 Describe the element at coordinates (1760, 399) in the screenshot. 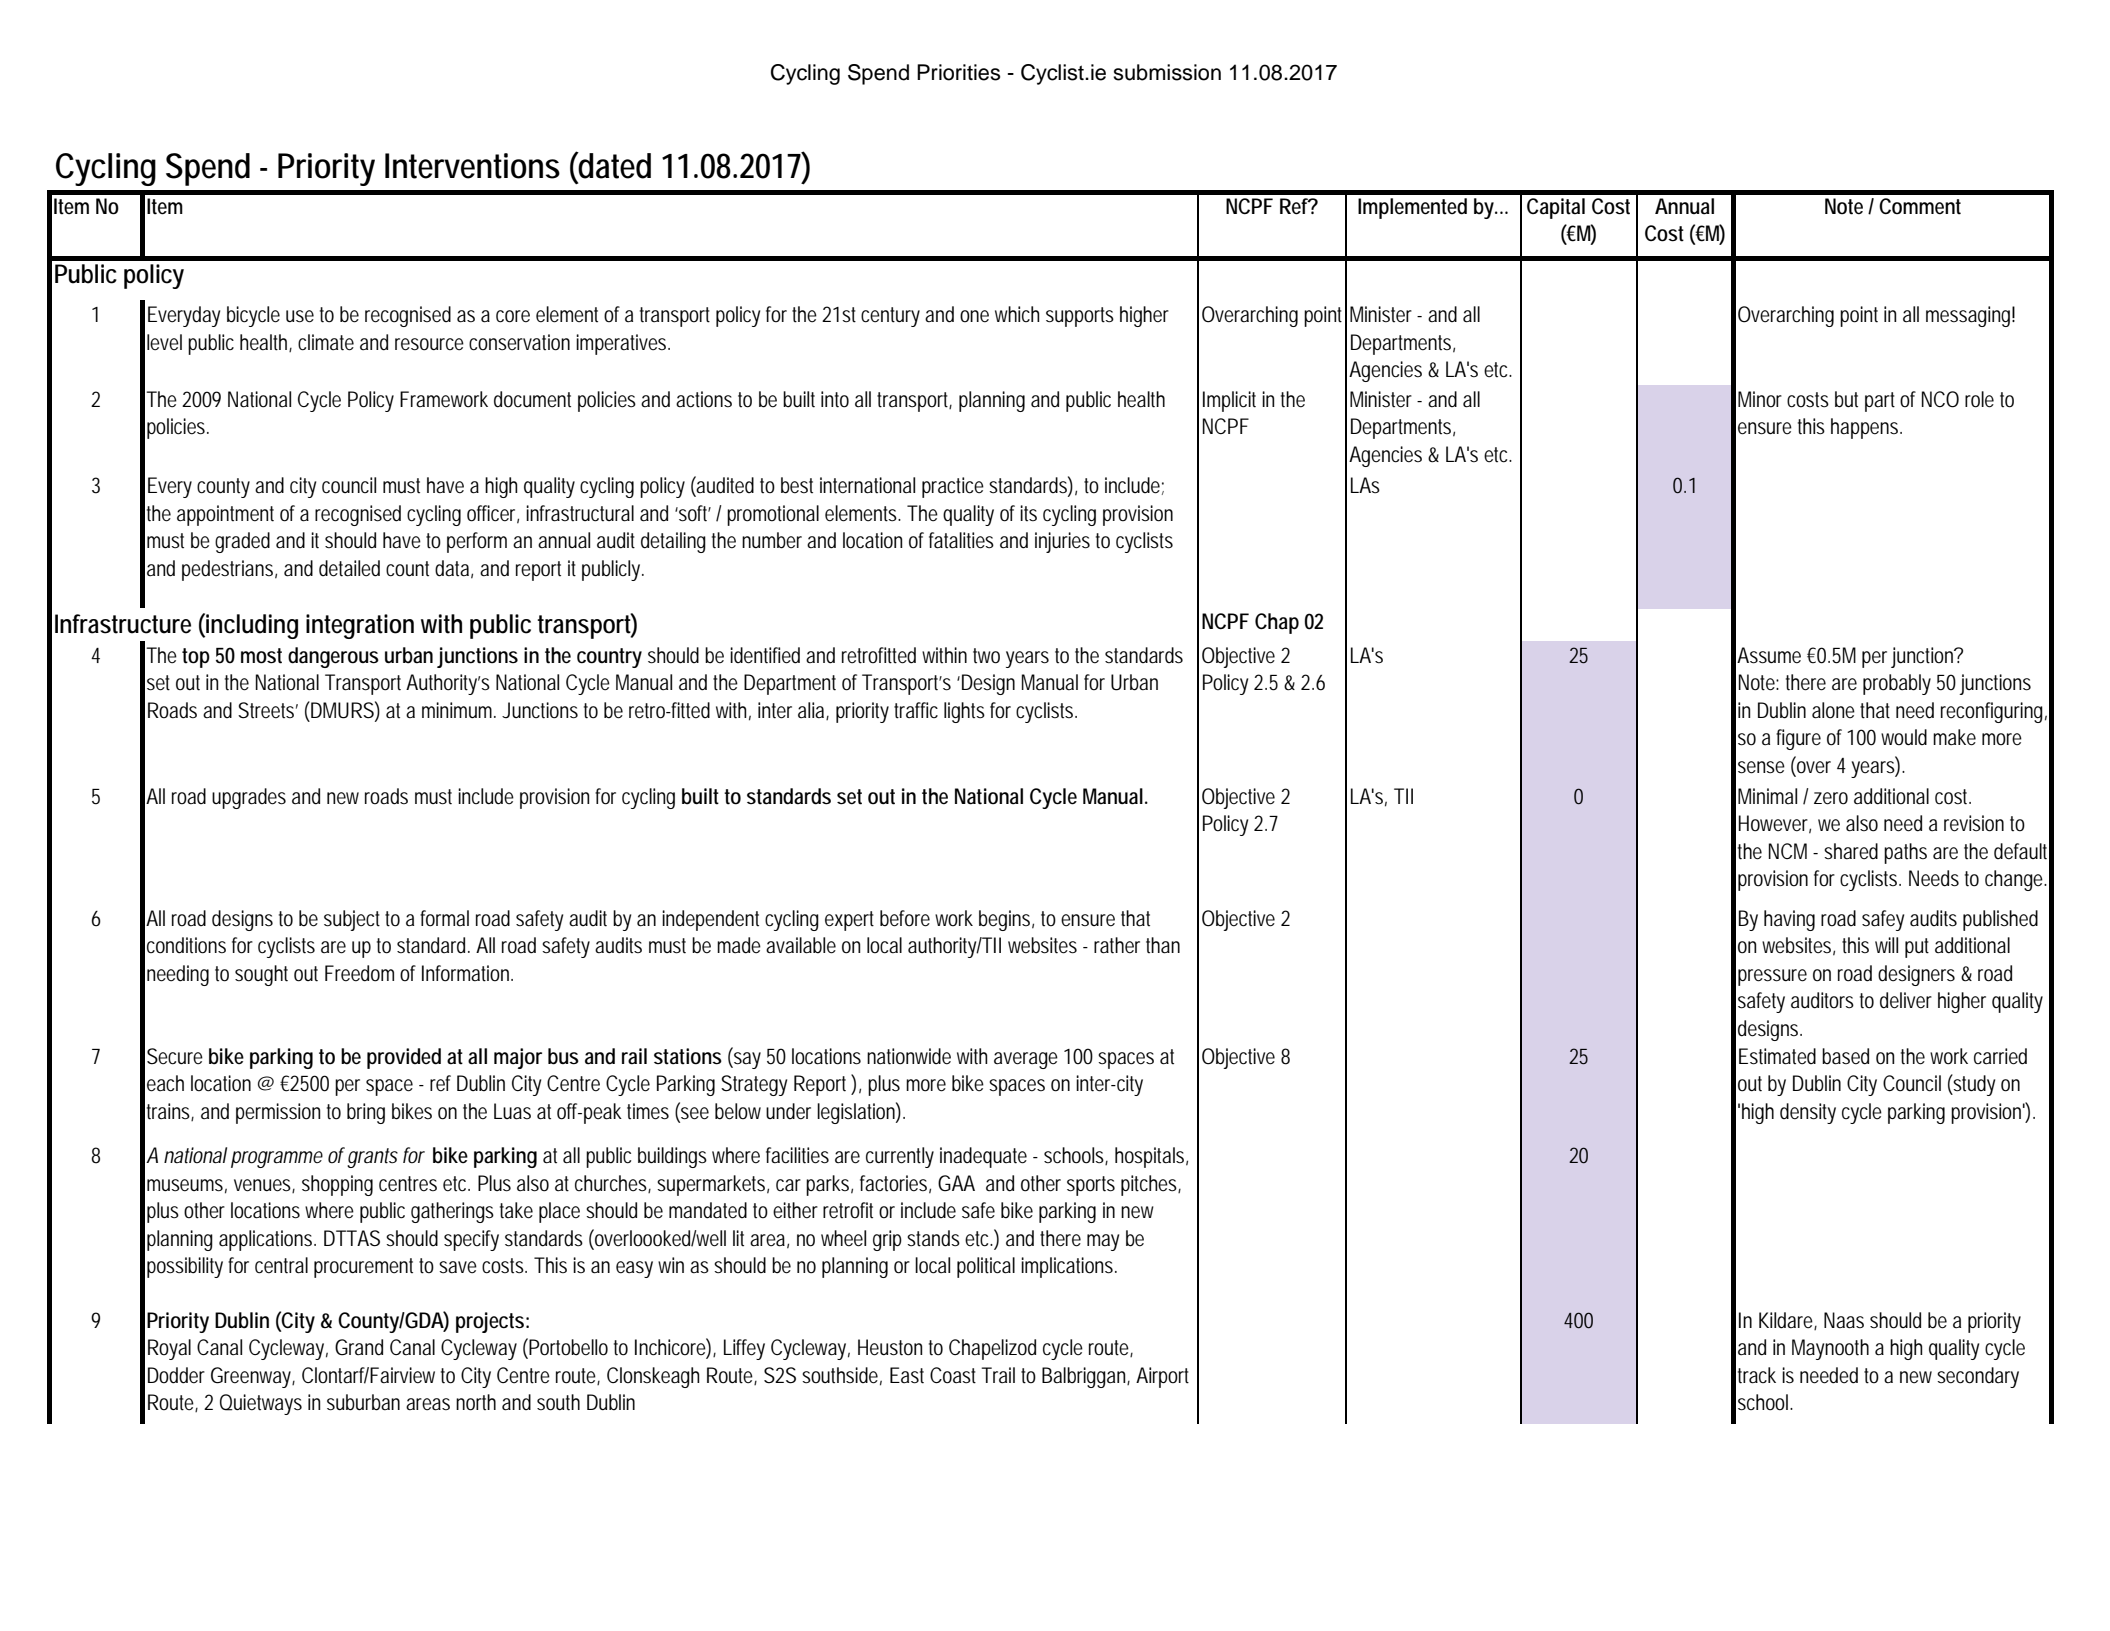

I see `Minor` at that location.
